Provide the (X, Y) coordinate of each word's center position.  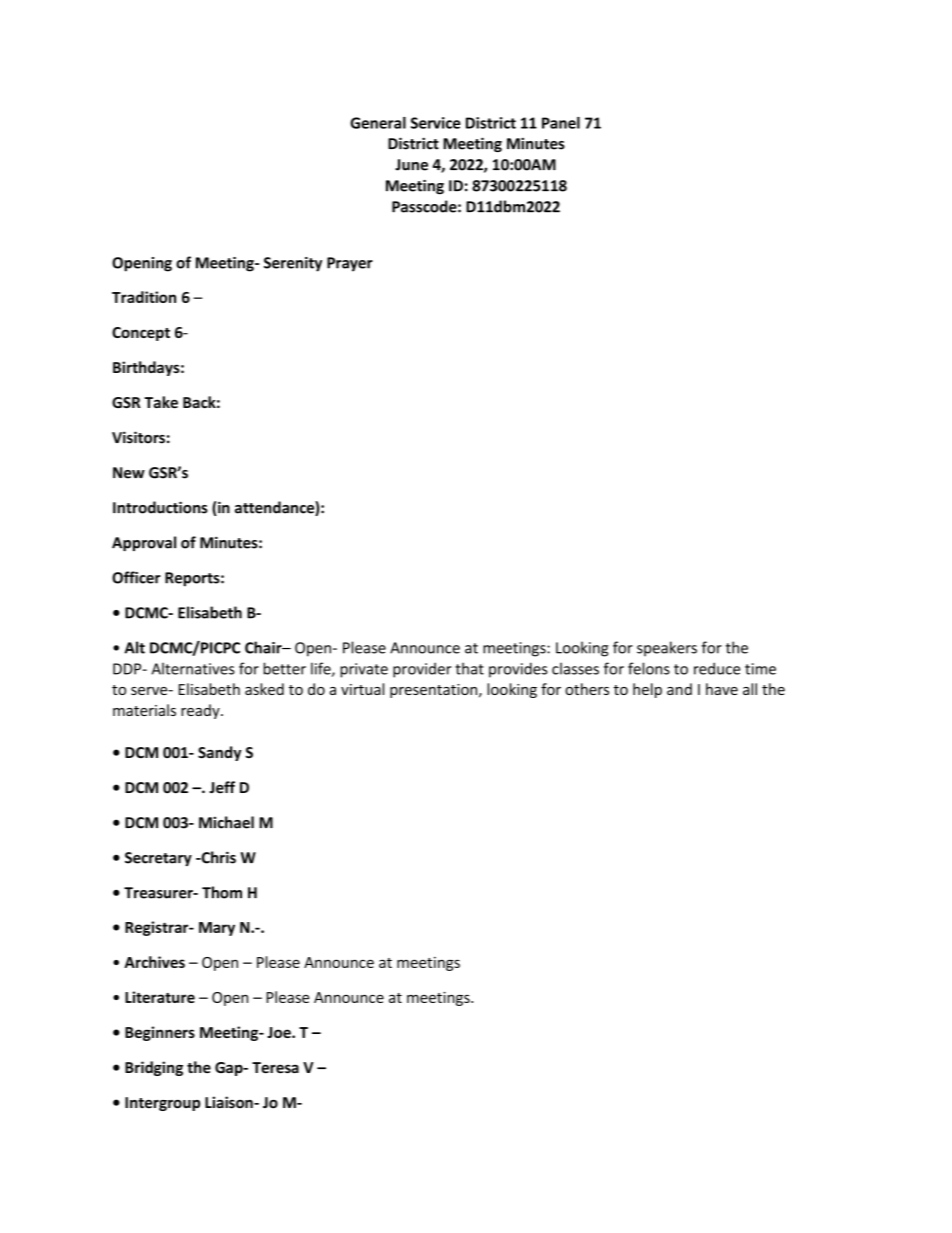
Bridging (154, 1068)
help (647, 690)
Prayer (350, 264)
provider (422, 670)
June (411, 165)
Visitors (138, 437)
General (378, 123)
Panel (561, 123)
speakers (667, 649)
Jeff (222, 787)
